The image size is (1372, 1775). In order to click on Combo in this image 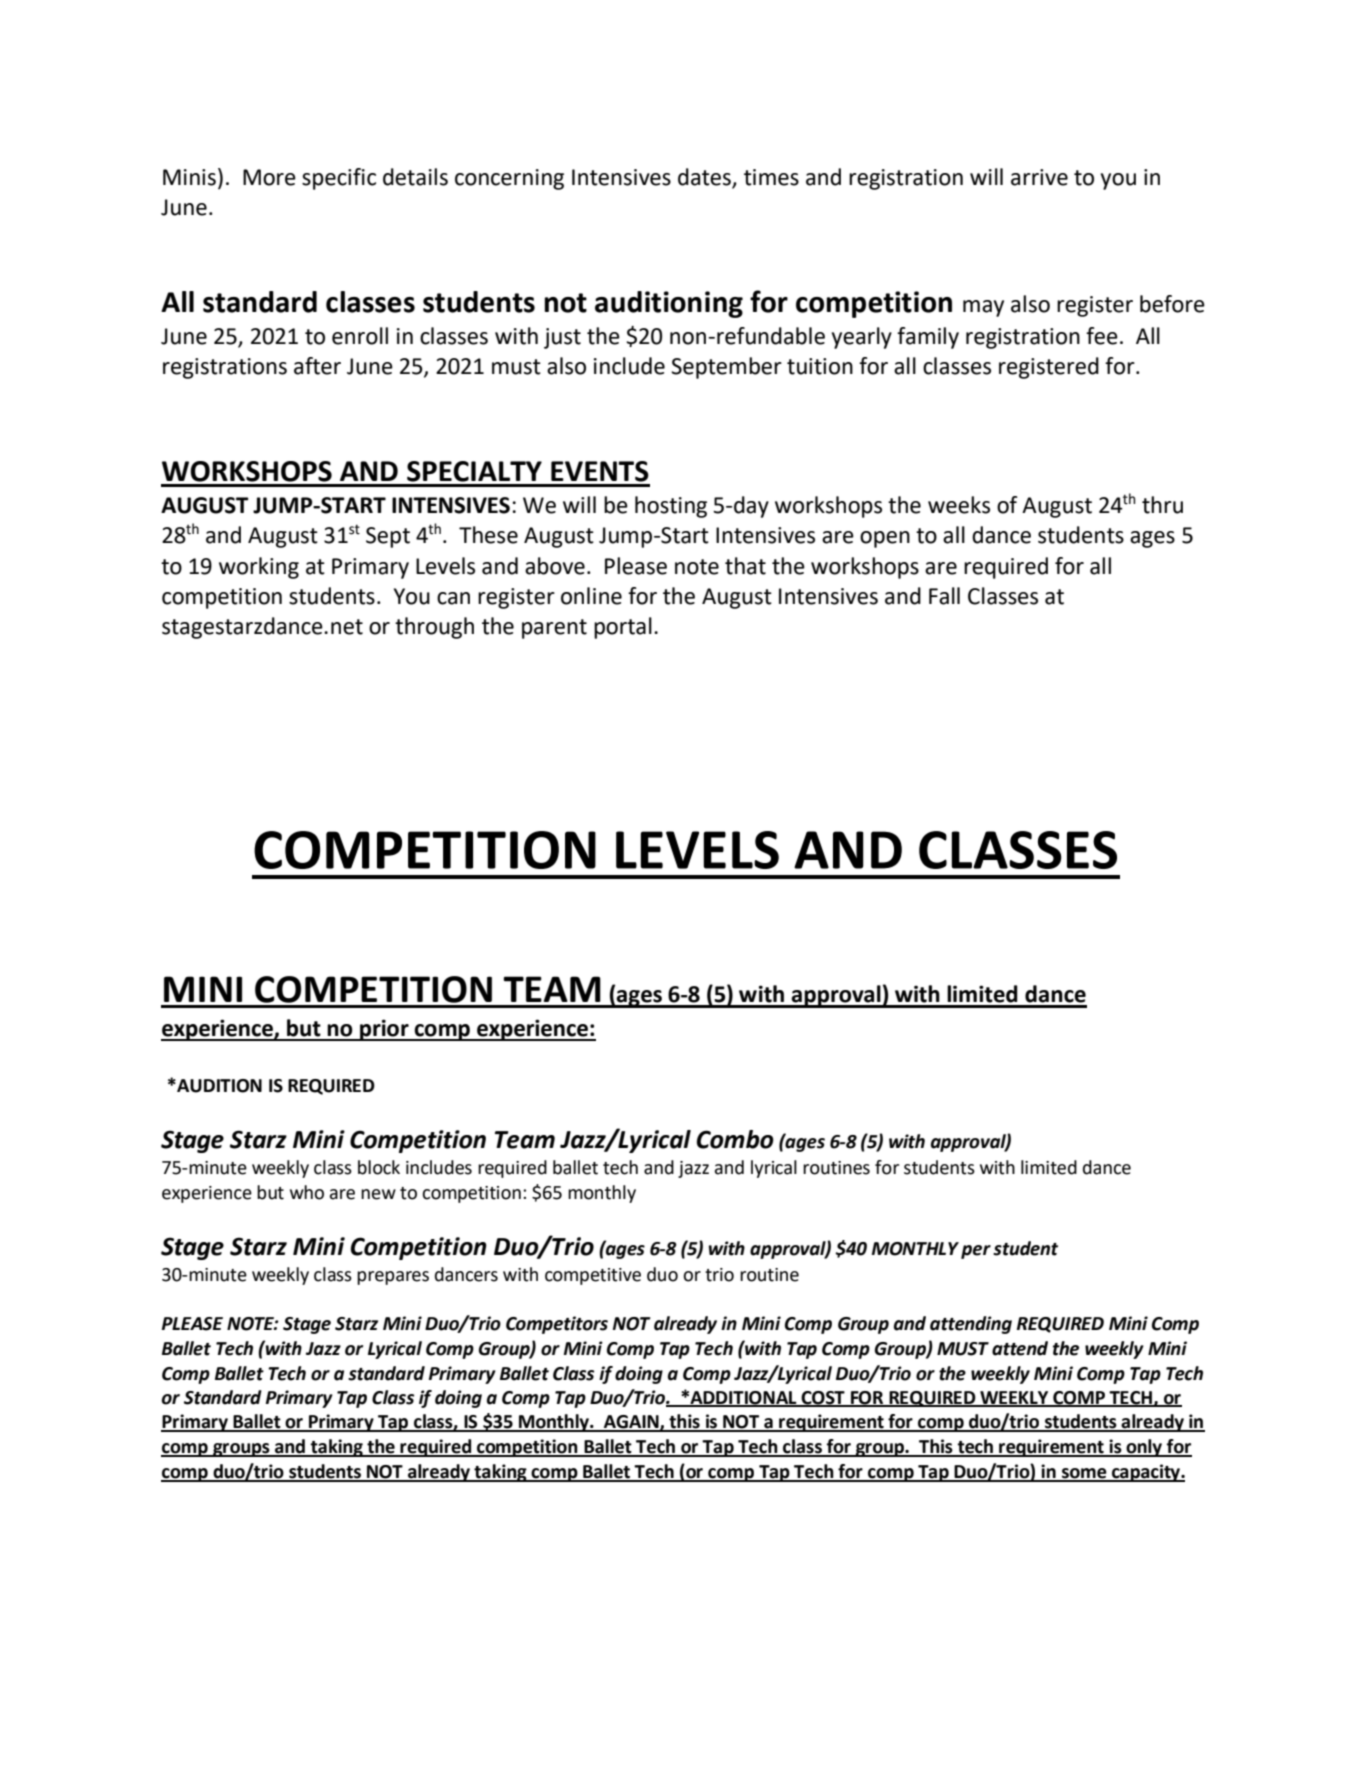, I will do `click(735, 1139)`.
